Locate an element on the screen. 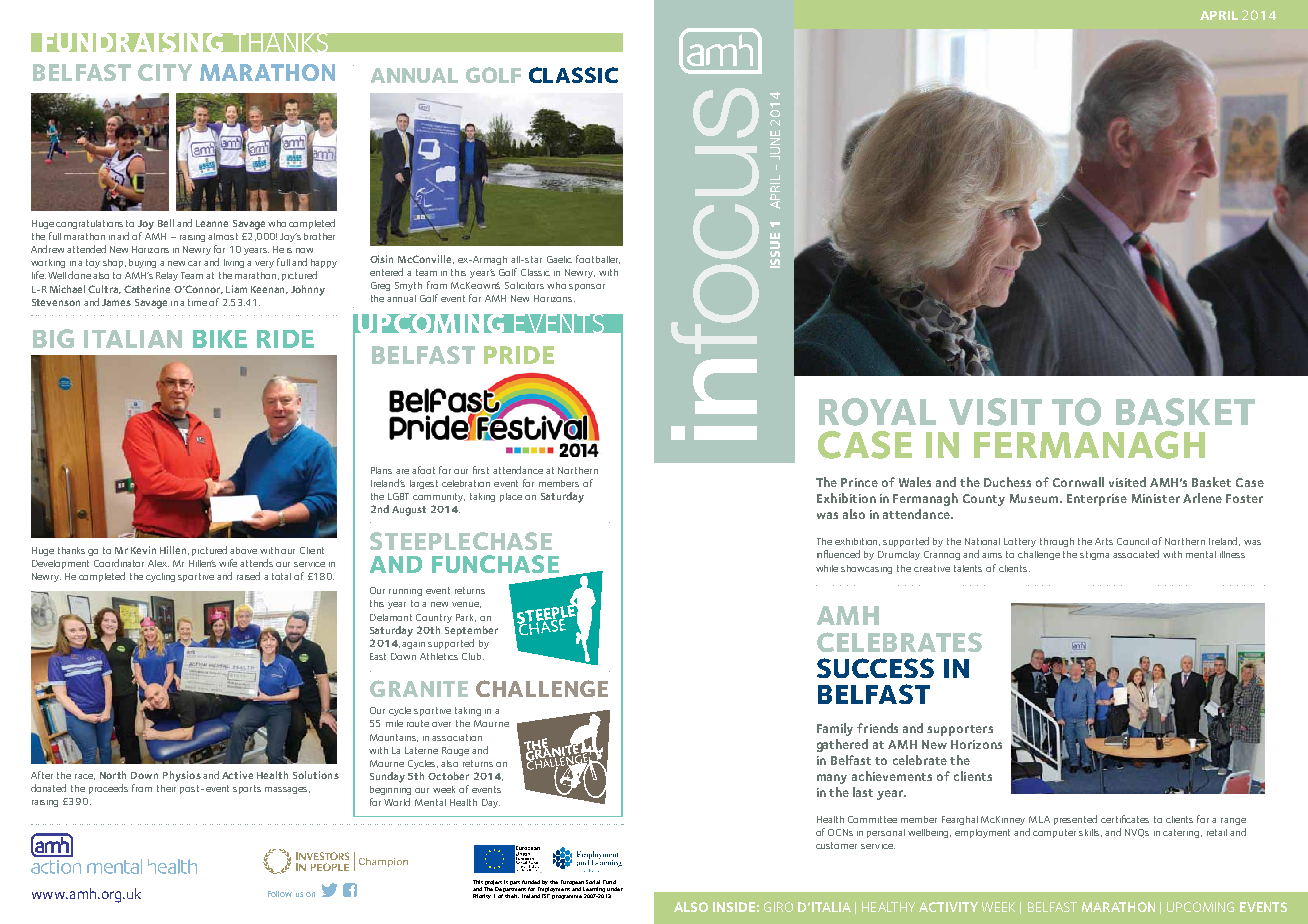 This screenshot has width=1308, height=924. under is located at coordinates (615, 889).
